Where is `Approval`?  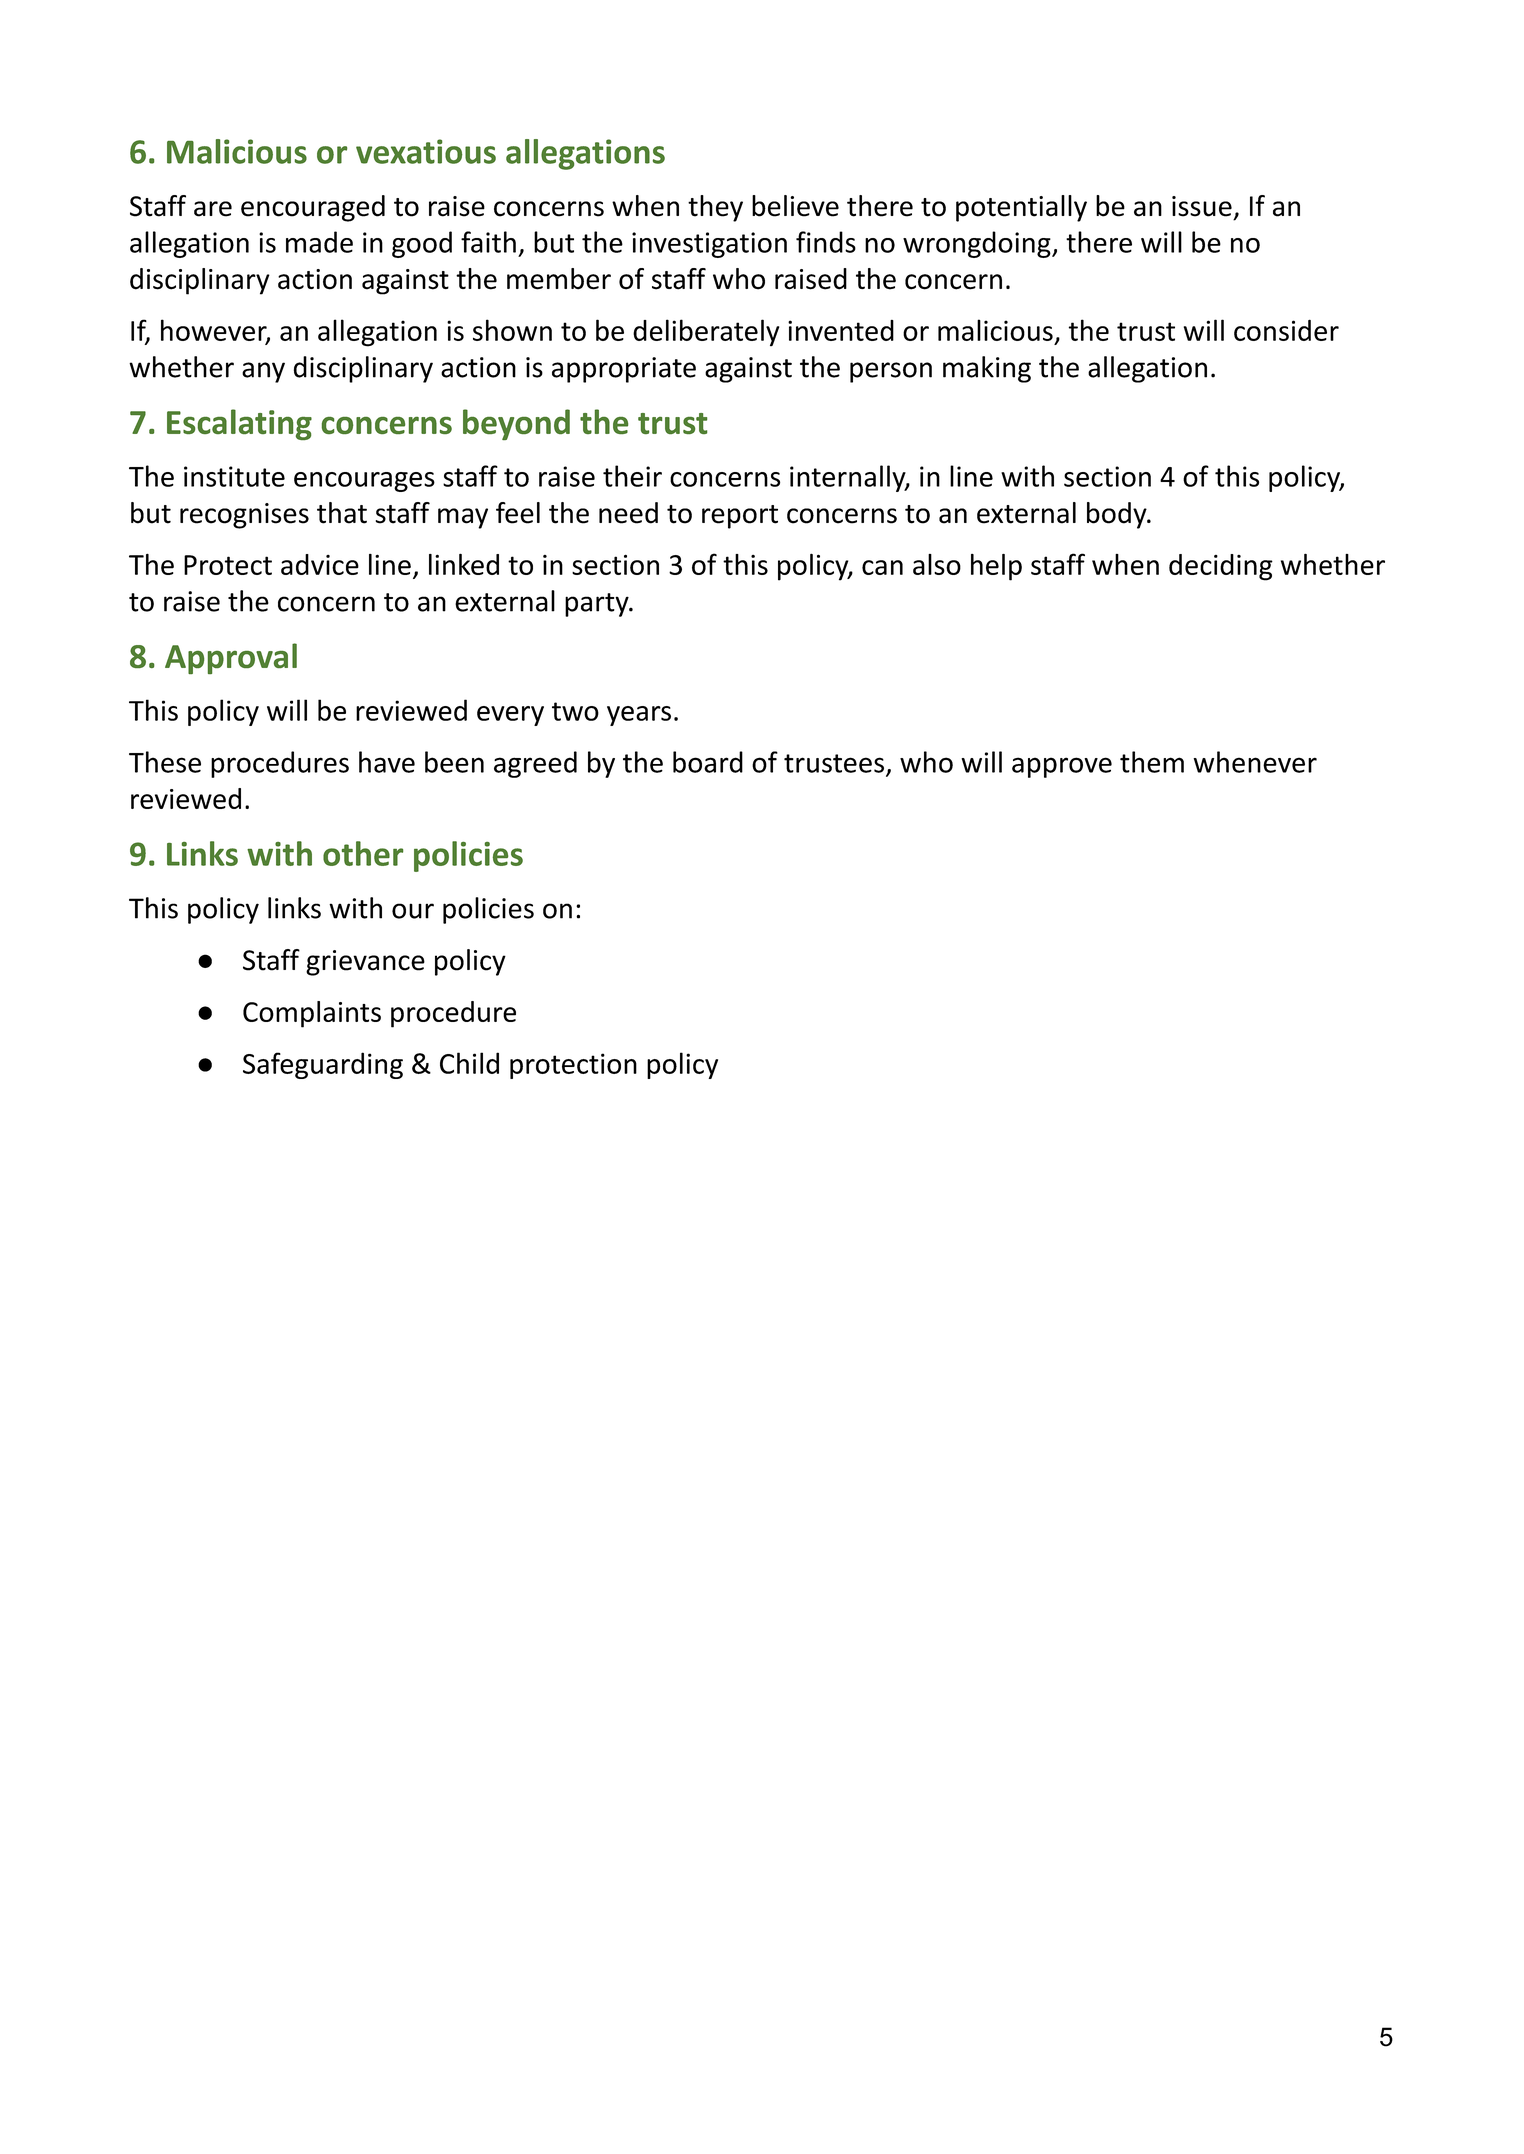
Approval is located at coordinates (231, 658).
